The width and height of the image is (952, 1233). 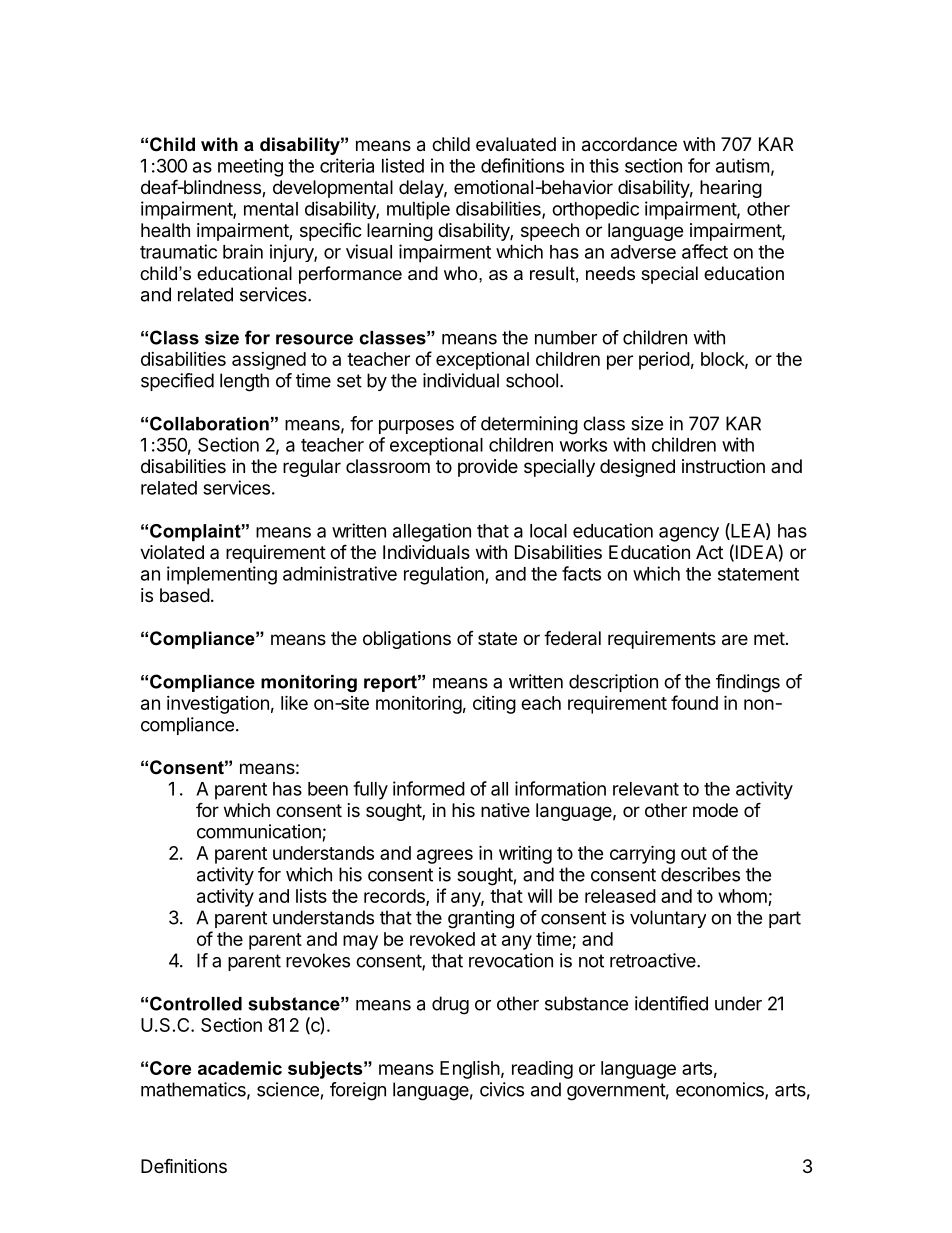 What do you see at coordinates (429, 788) in the image?
I see `informed` at bounding box center [429, 788].
